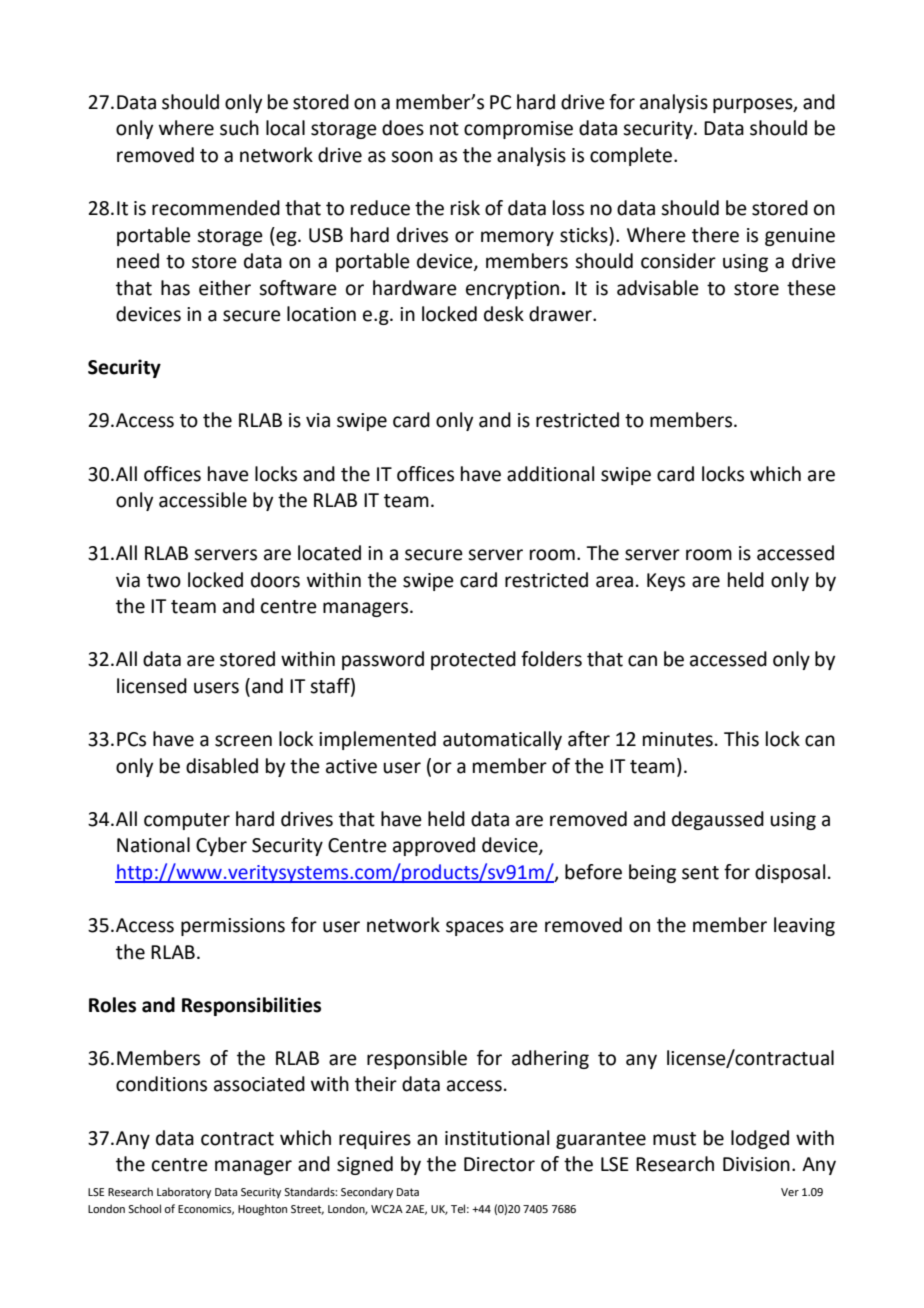 Image resolution: width=924 pixels, height=1308 pixels. I want to click on permissions, so click(233, 927).
